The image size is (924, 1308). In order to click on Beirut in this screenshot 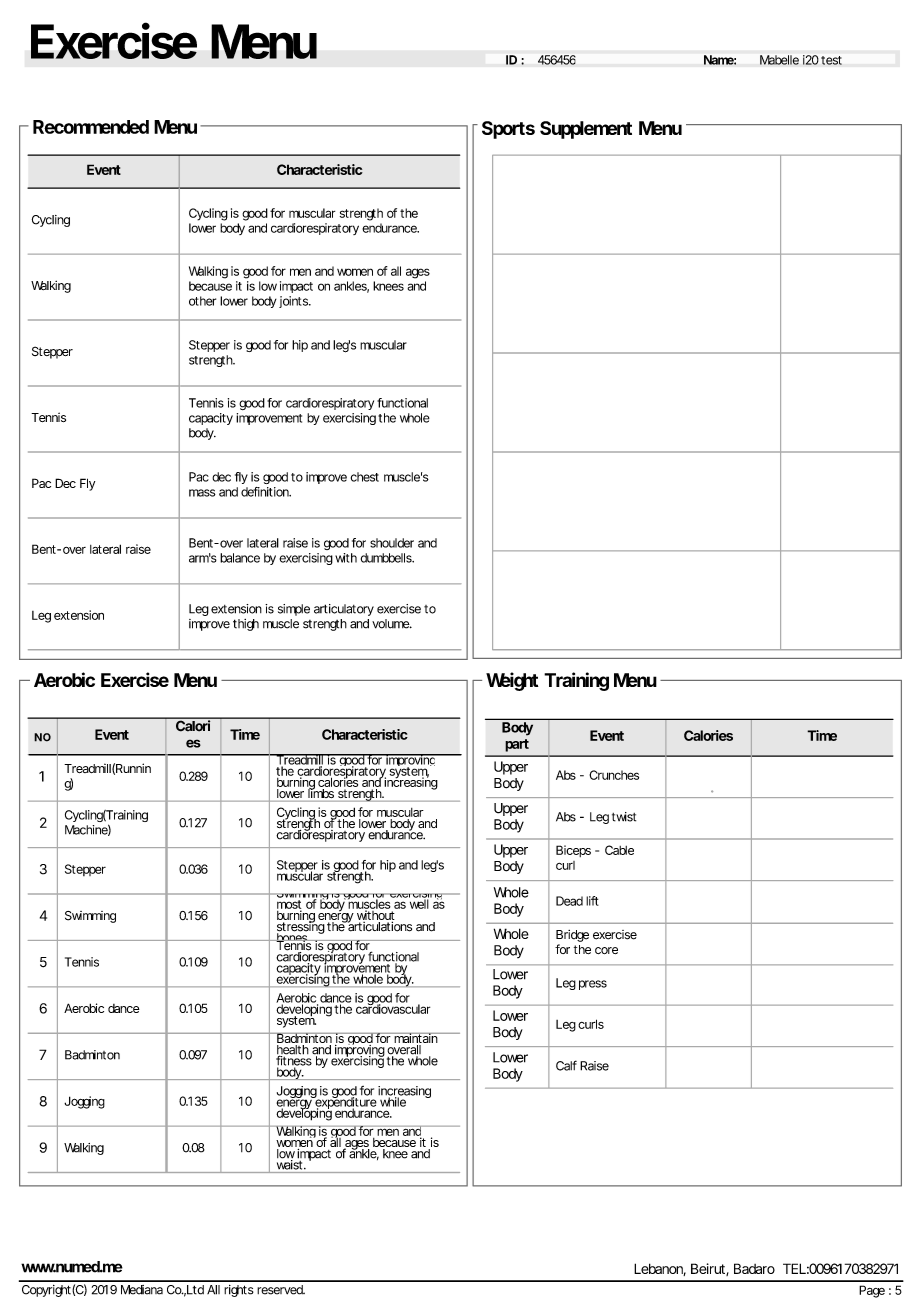, I will do `click(710, 1269)`.
